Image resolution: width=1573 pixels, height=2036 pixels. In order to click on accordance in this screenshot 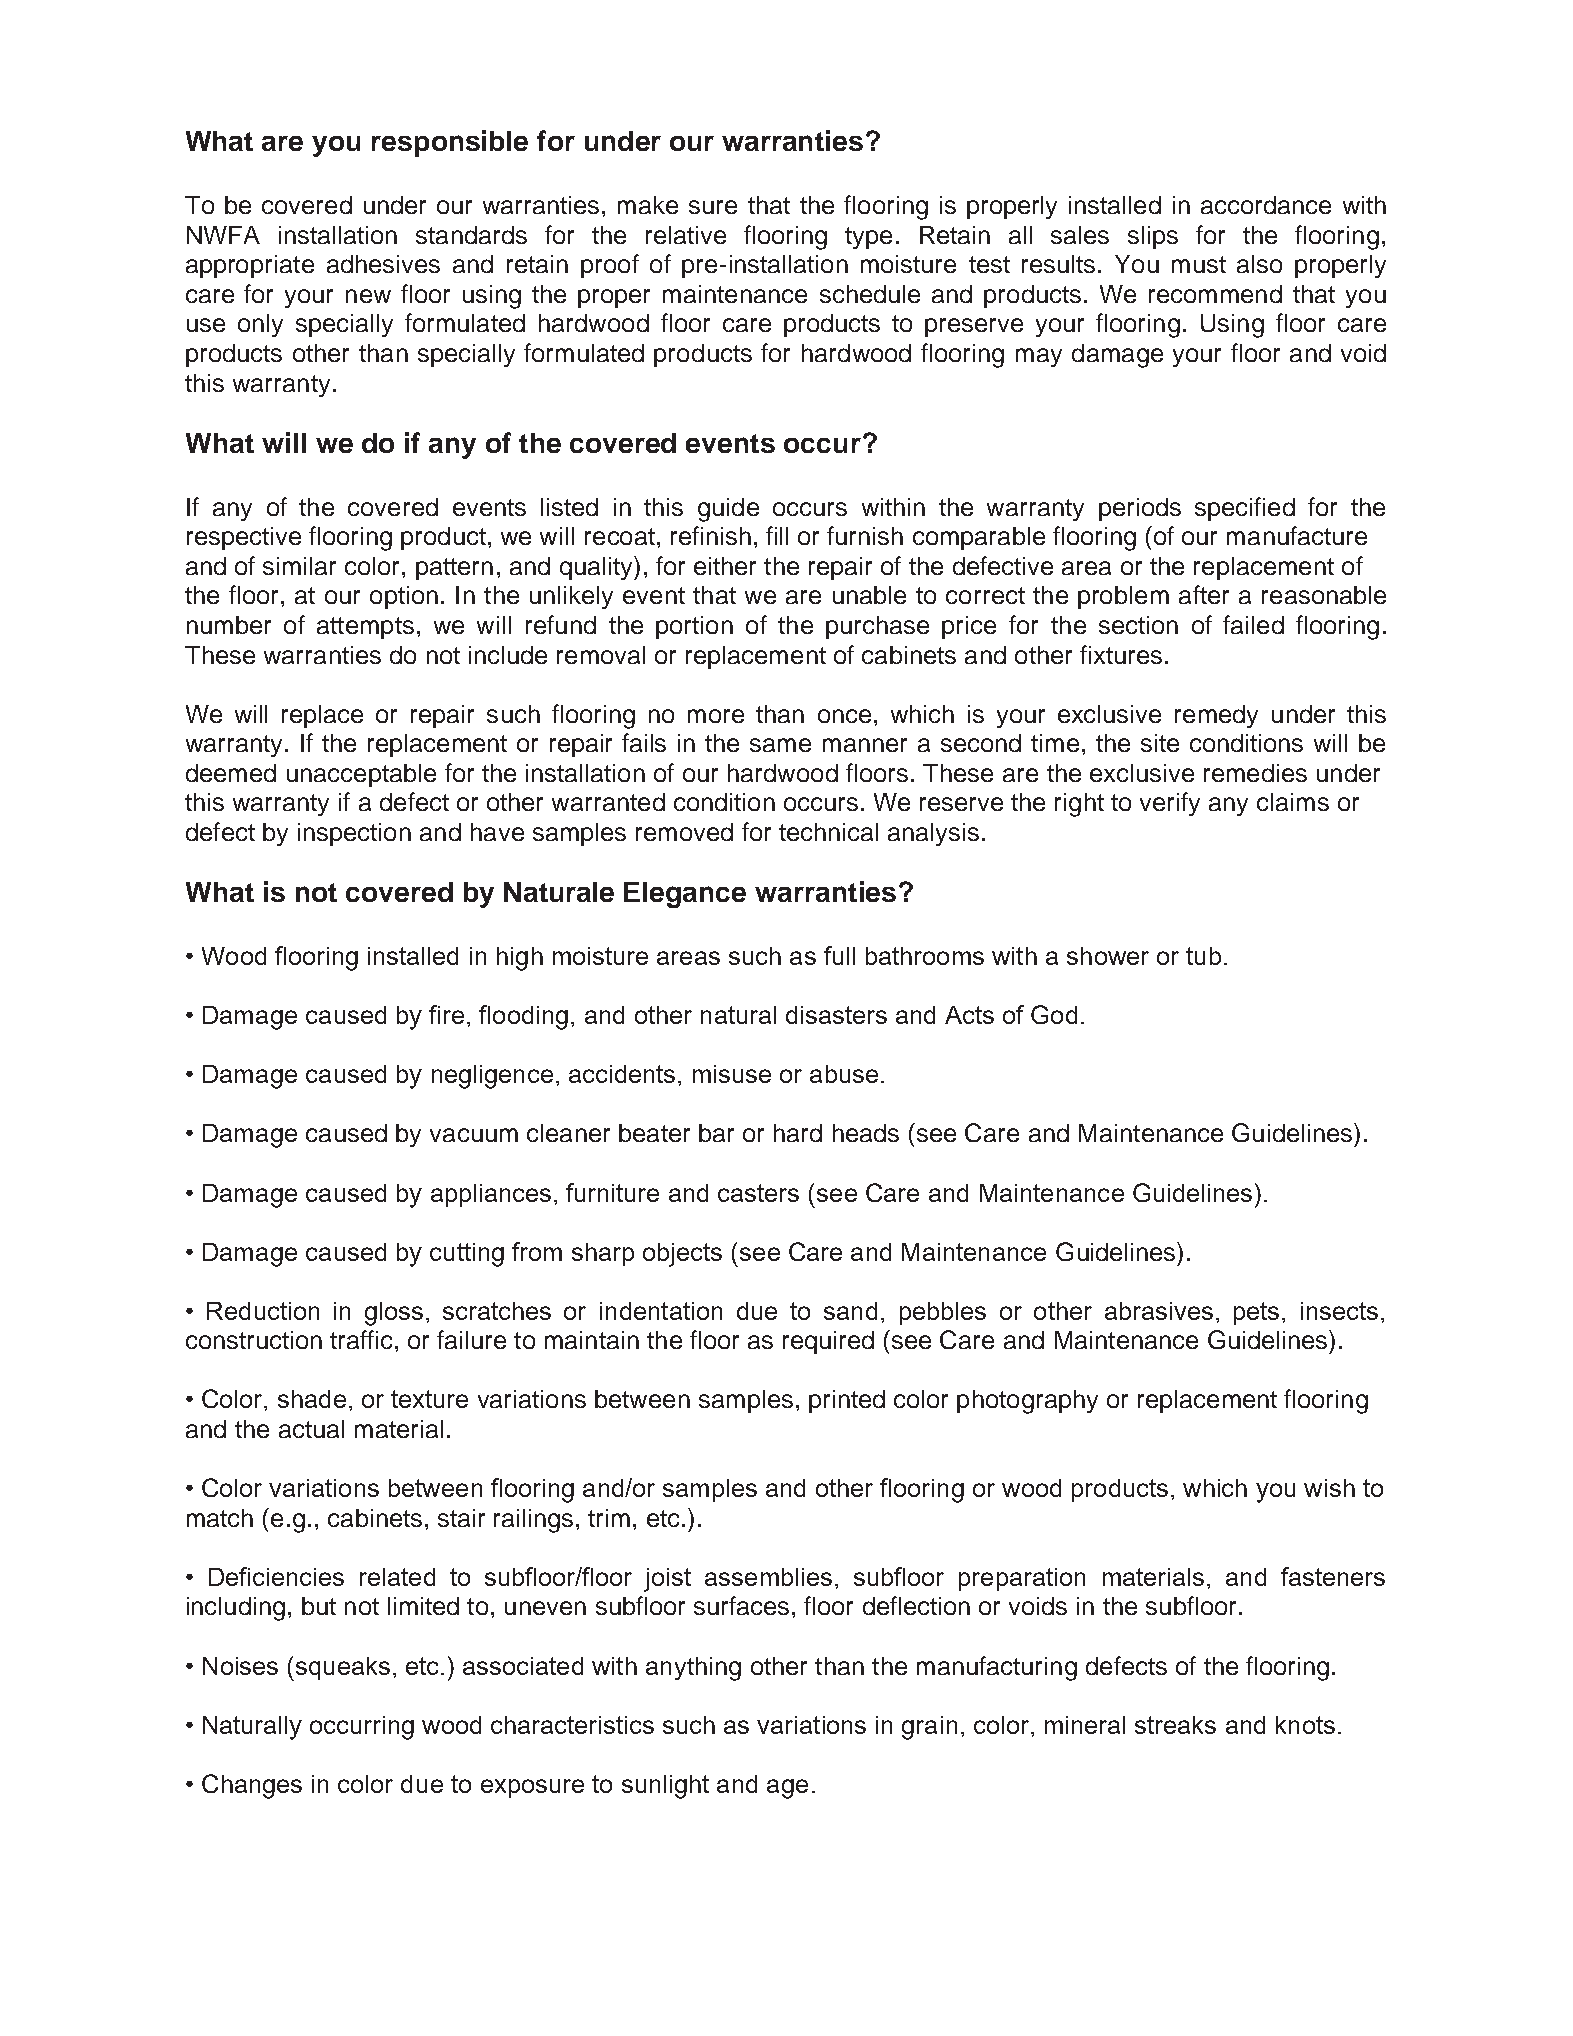, I will do `click(1266, 205)`.
